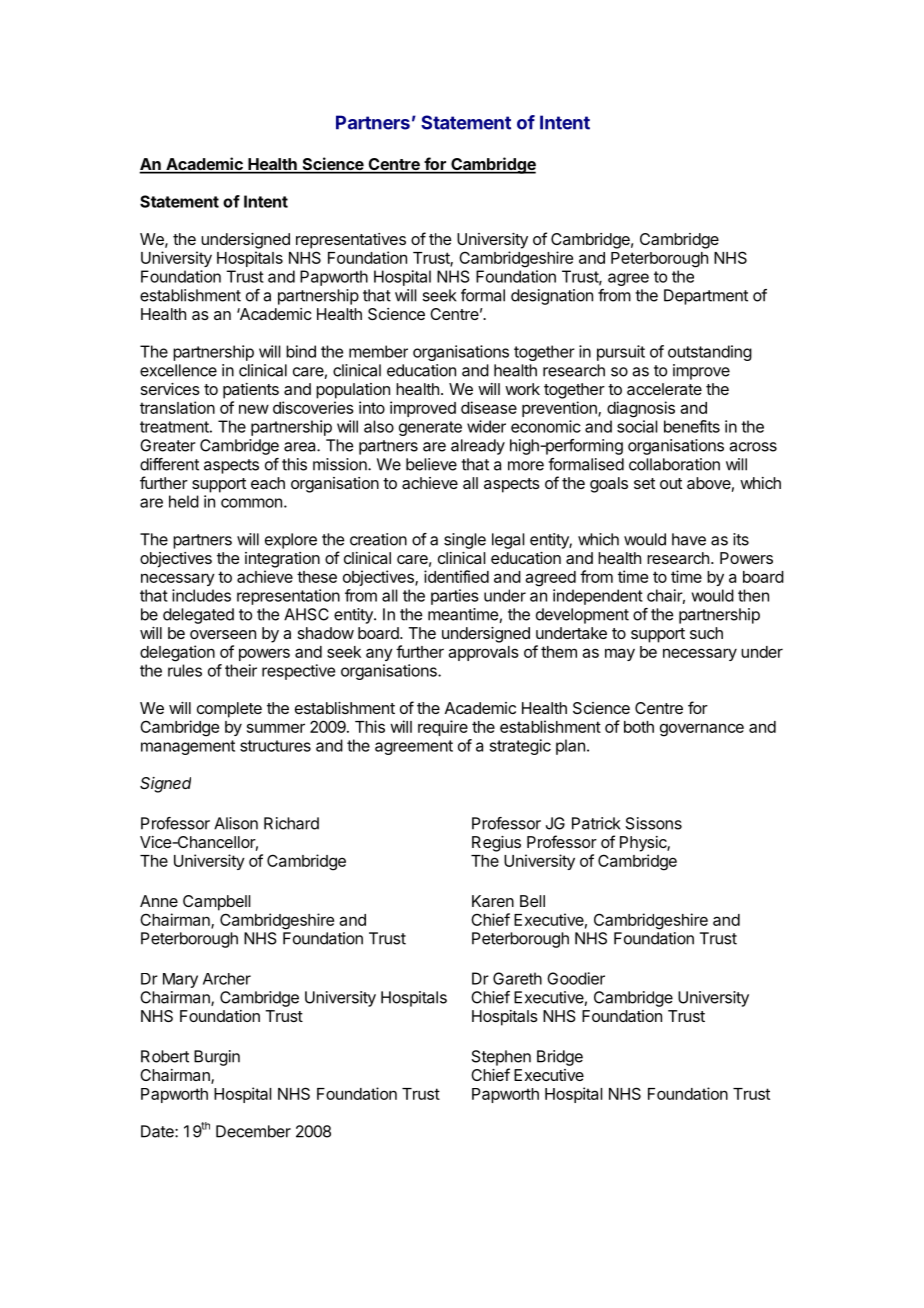 The width and height of the screenshot is (924, 1308). I want to click on Karen, so click(493, 901).
